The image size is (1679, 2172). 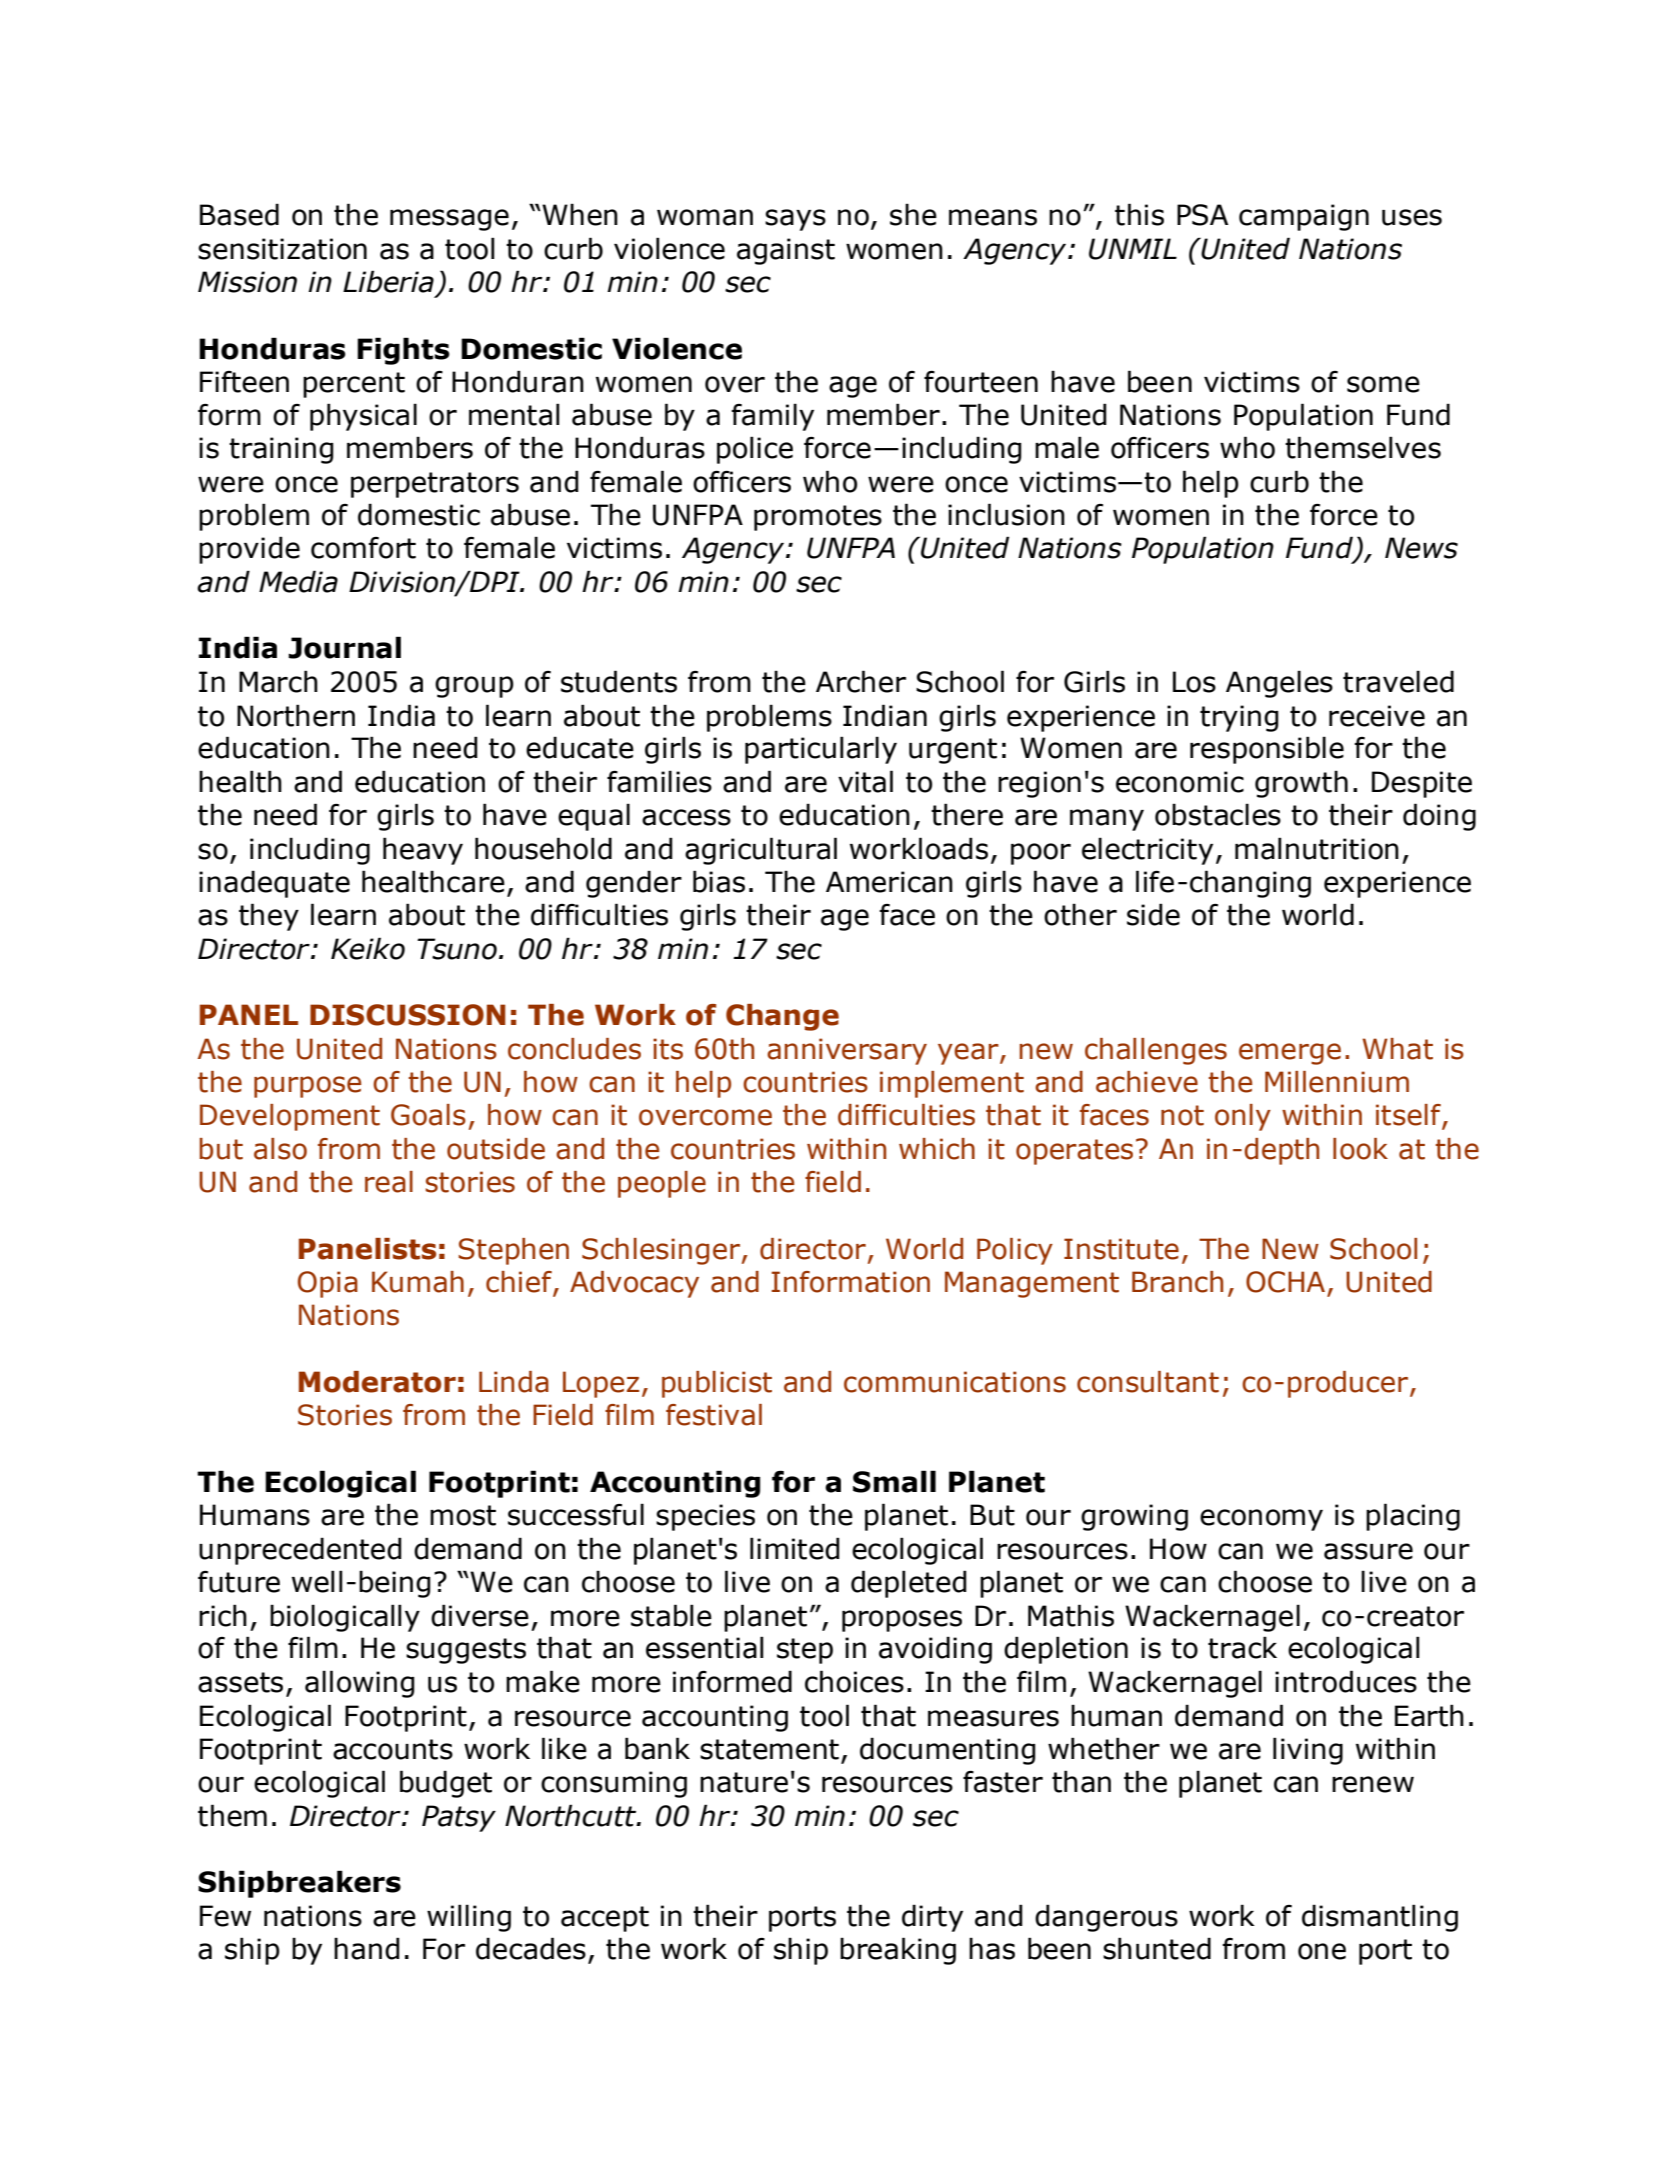 What do you see at coordinates (463, 1515) in the document?
I see `most` at bounding box center [463, 1515].
